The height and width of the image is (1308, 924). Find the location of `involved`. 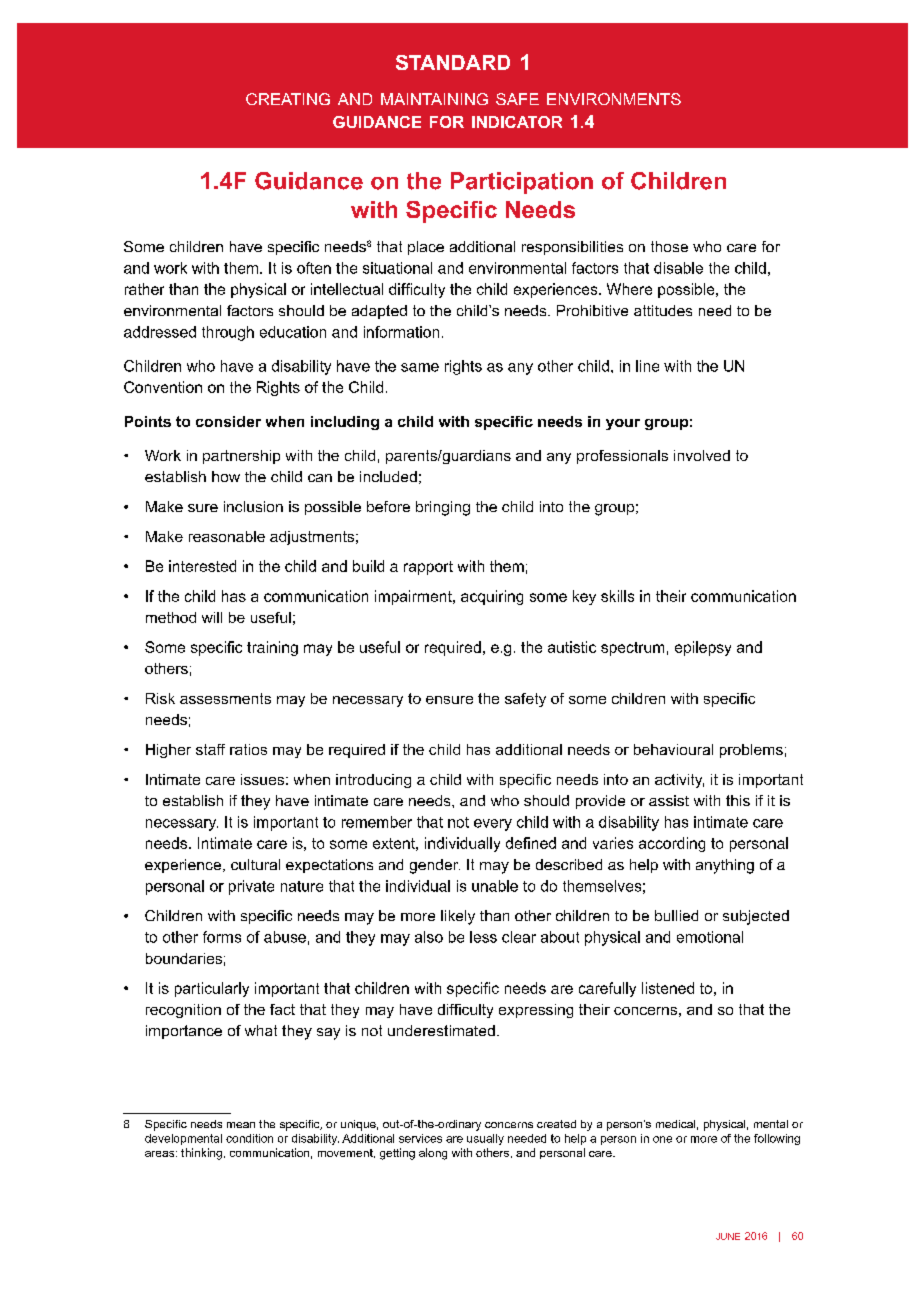

involved is located at coordinates (702, 455).
